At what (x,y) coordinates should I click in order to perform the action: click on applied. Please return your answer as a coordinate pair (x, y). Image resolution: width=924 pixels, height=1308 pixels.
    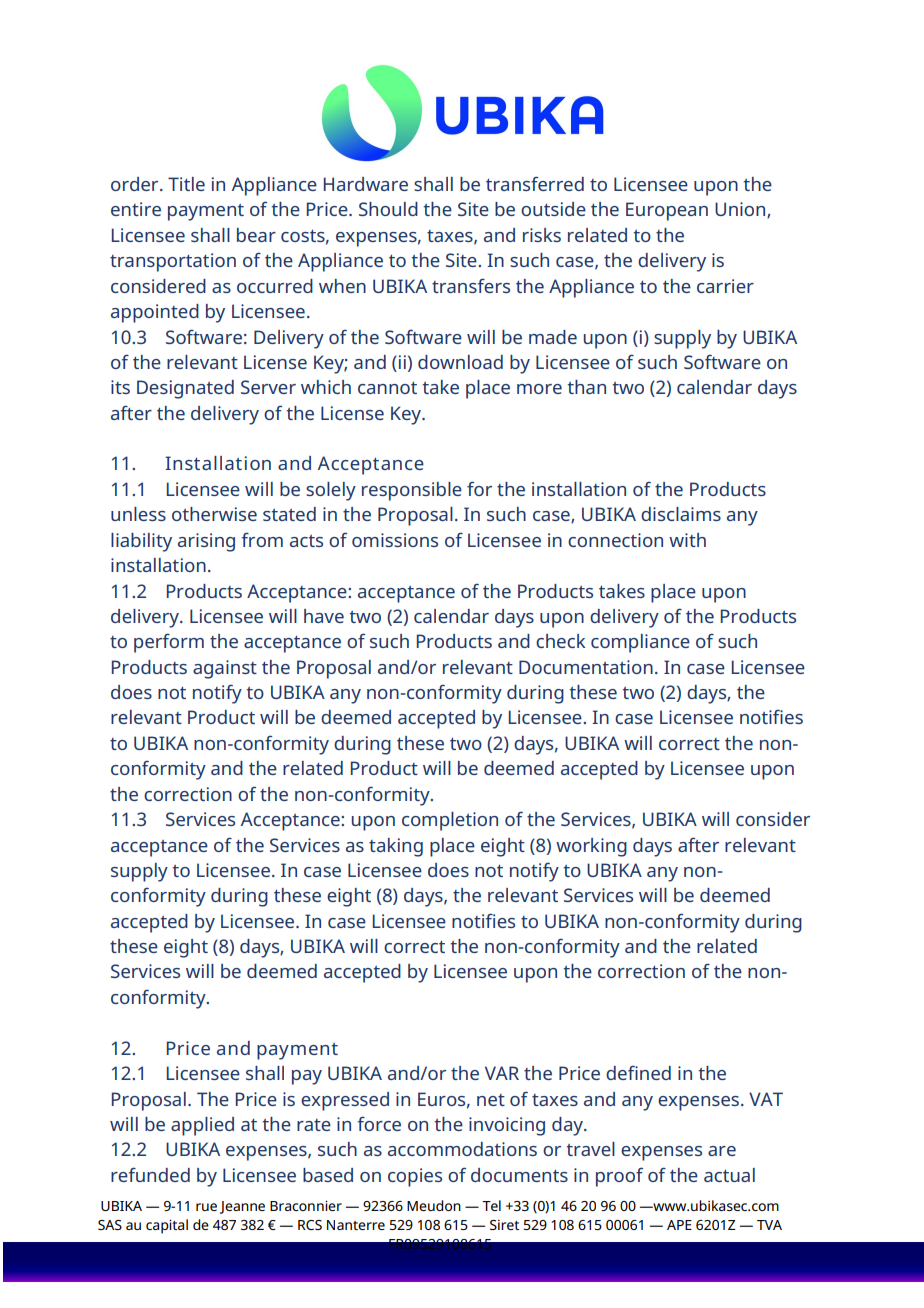
    Looking at the image, I should click on (202, 1126).
